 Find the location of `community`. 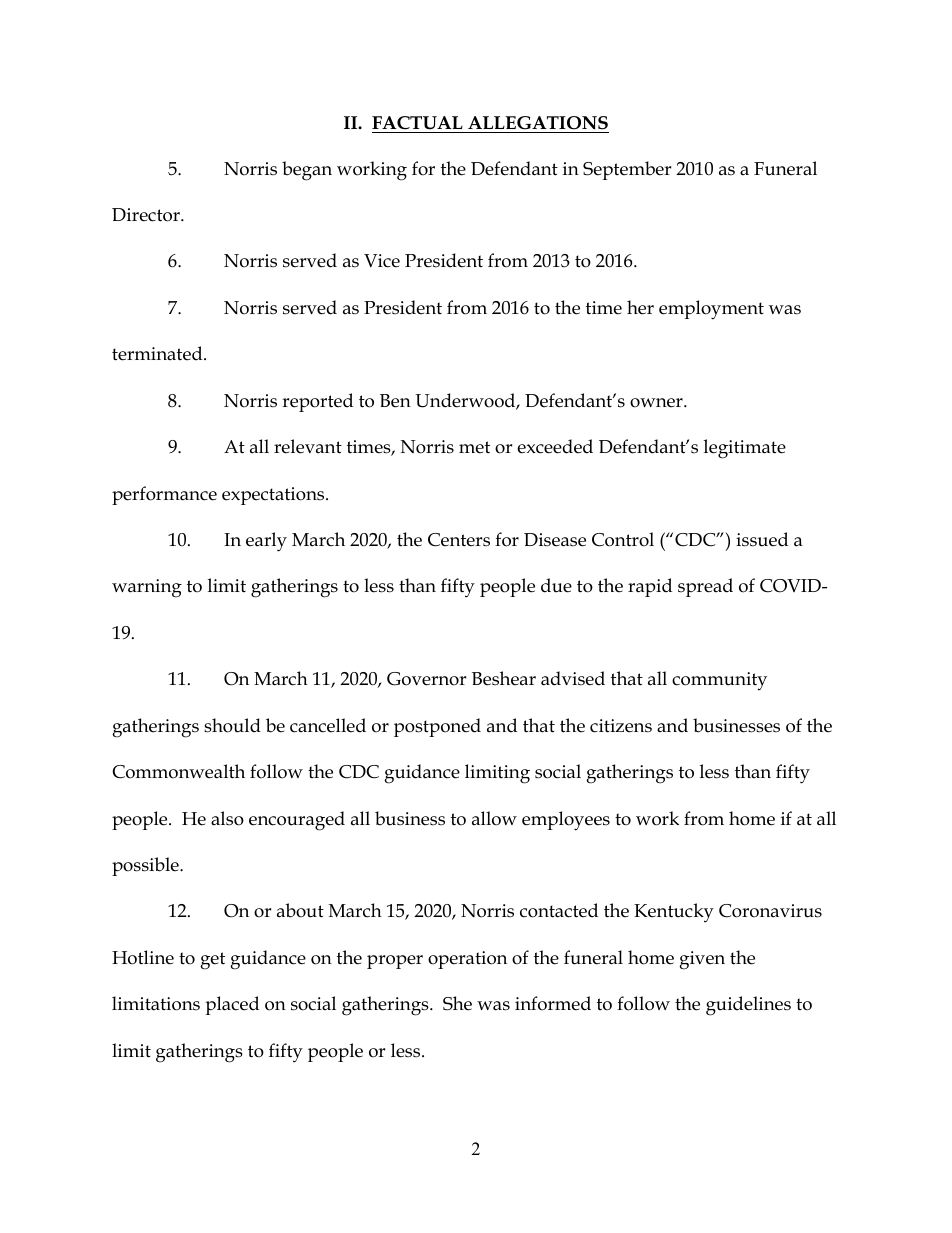

community is located at coordinates (719, 681).
